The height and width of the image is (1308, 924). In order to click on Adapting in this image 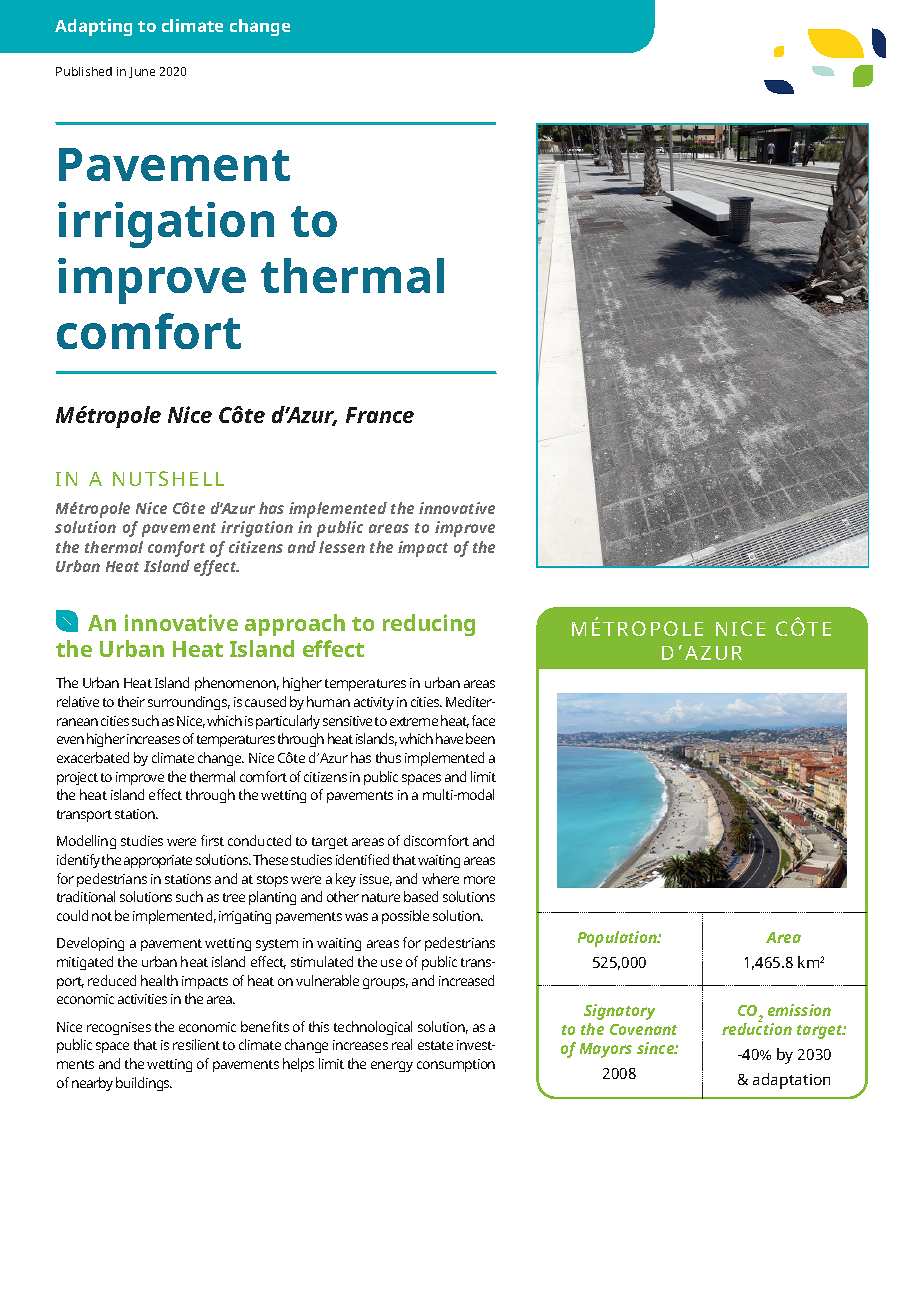, I will do `click(93, 27)`.
